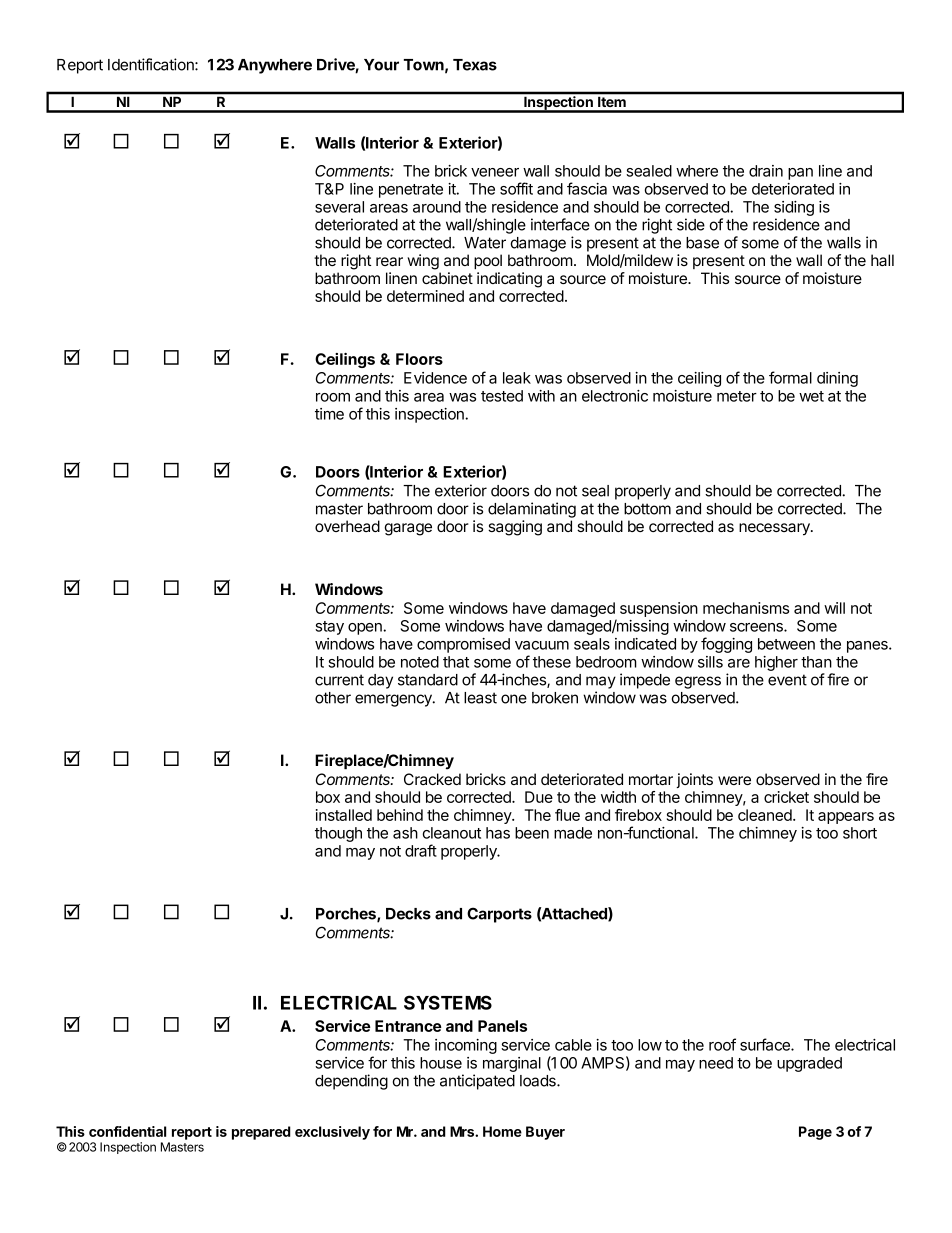  What do you see at coordinates (344, 815) in the document?
I see `installed` at bounding box center [344, 815].
